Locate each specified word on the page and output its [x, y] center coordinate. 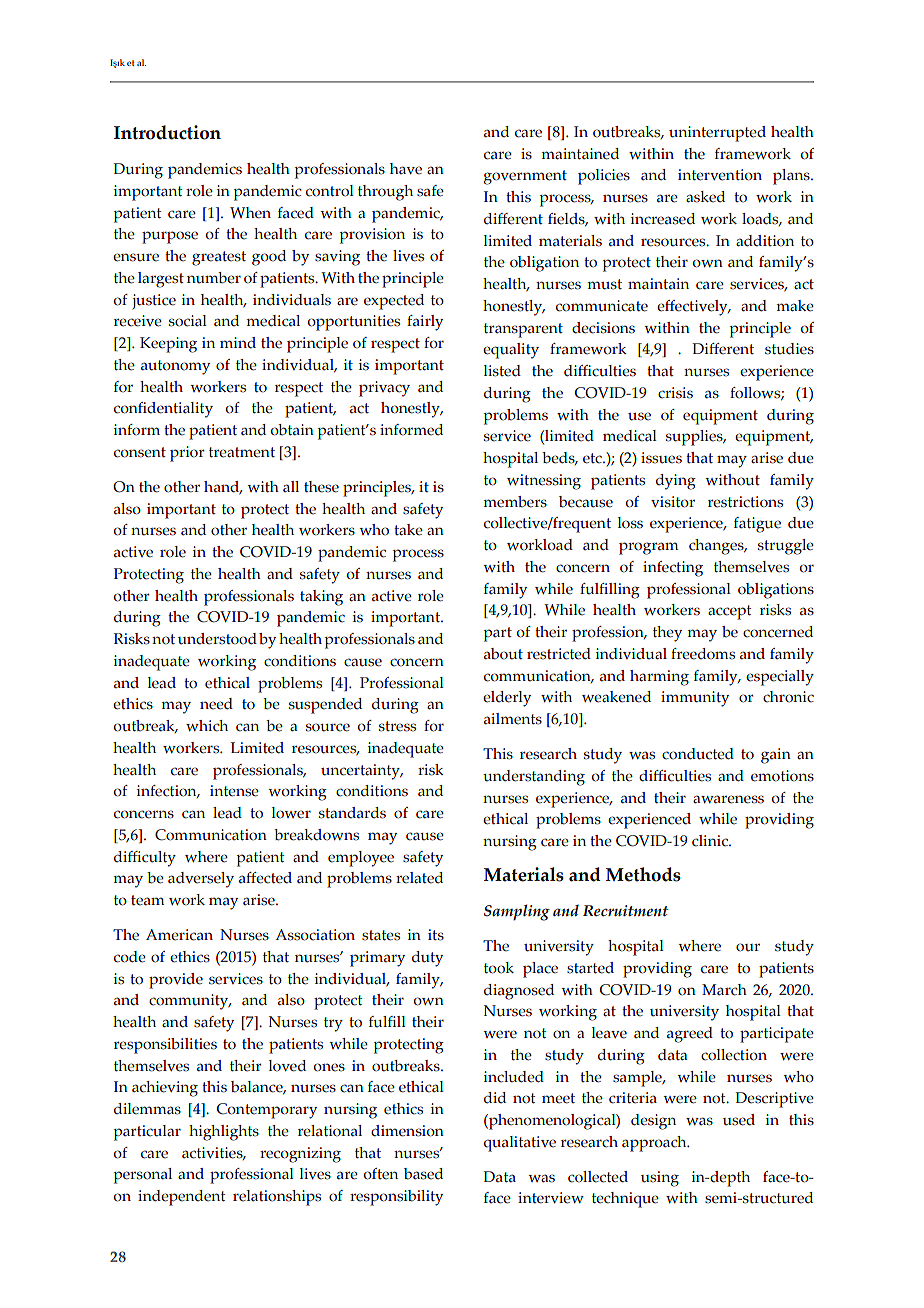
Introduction [167, 132]
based [423, 1174]
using [660, 1179]
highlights [224, 1133]
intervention [720, 175]
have [406, 169]
